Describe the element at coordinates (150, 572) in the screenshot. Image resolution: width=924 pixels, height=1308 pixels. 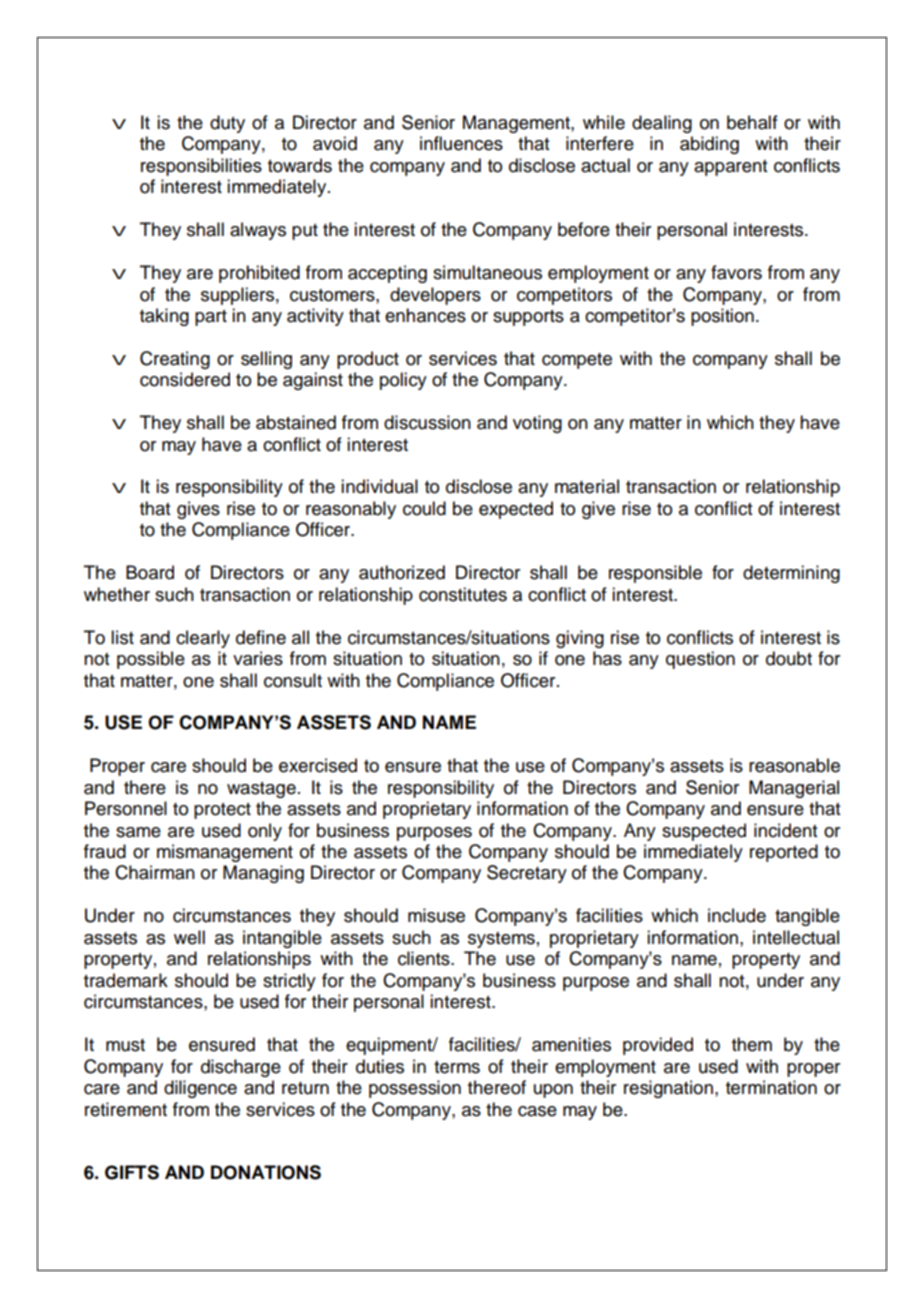
I see `Board` at that location.
